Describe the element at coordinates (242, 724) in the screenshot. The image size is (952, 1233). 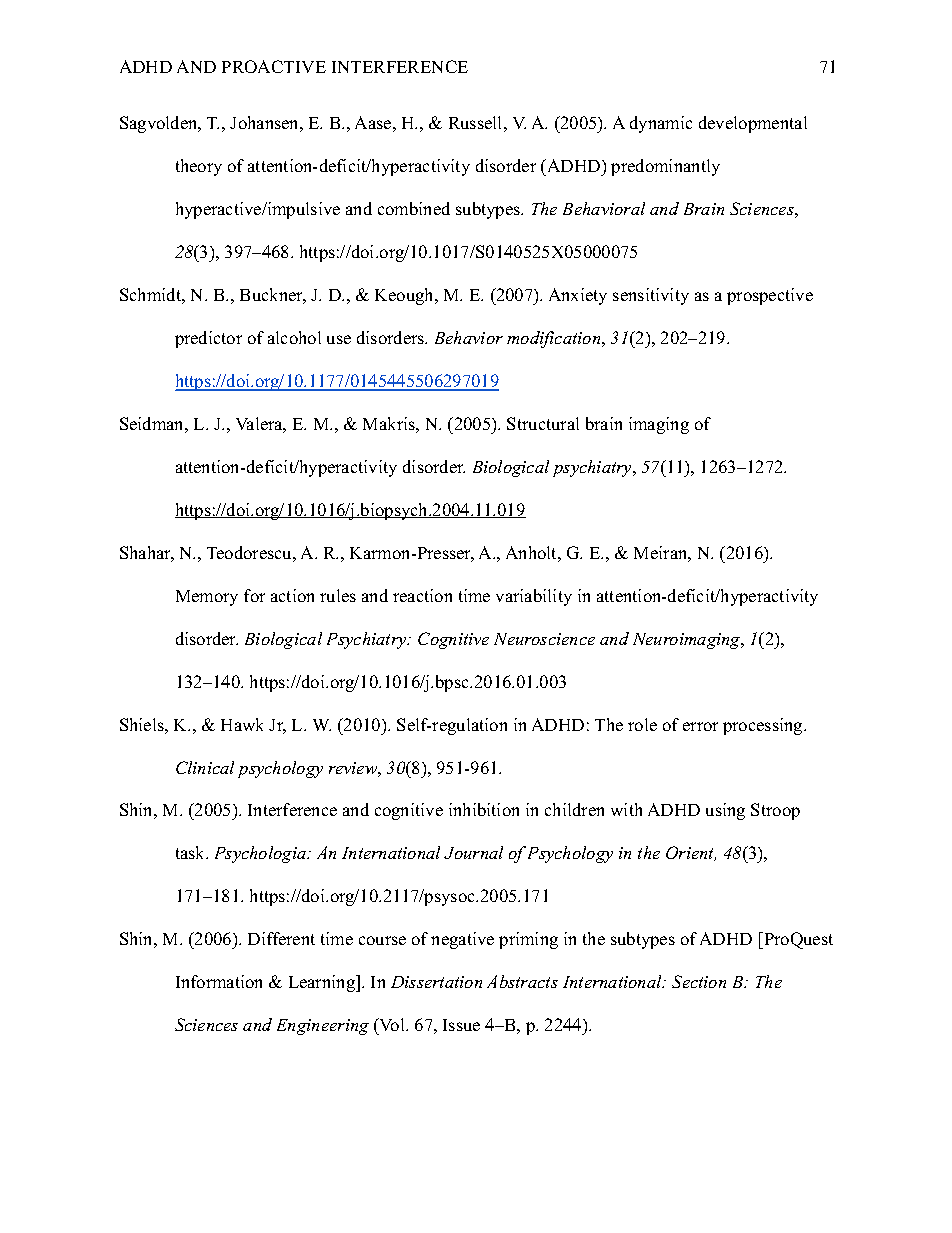
I see `Hawk` at that location.
